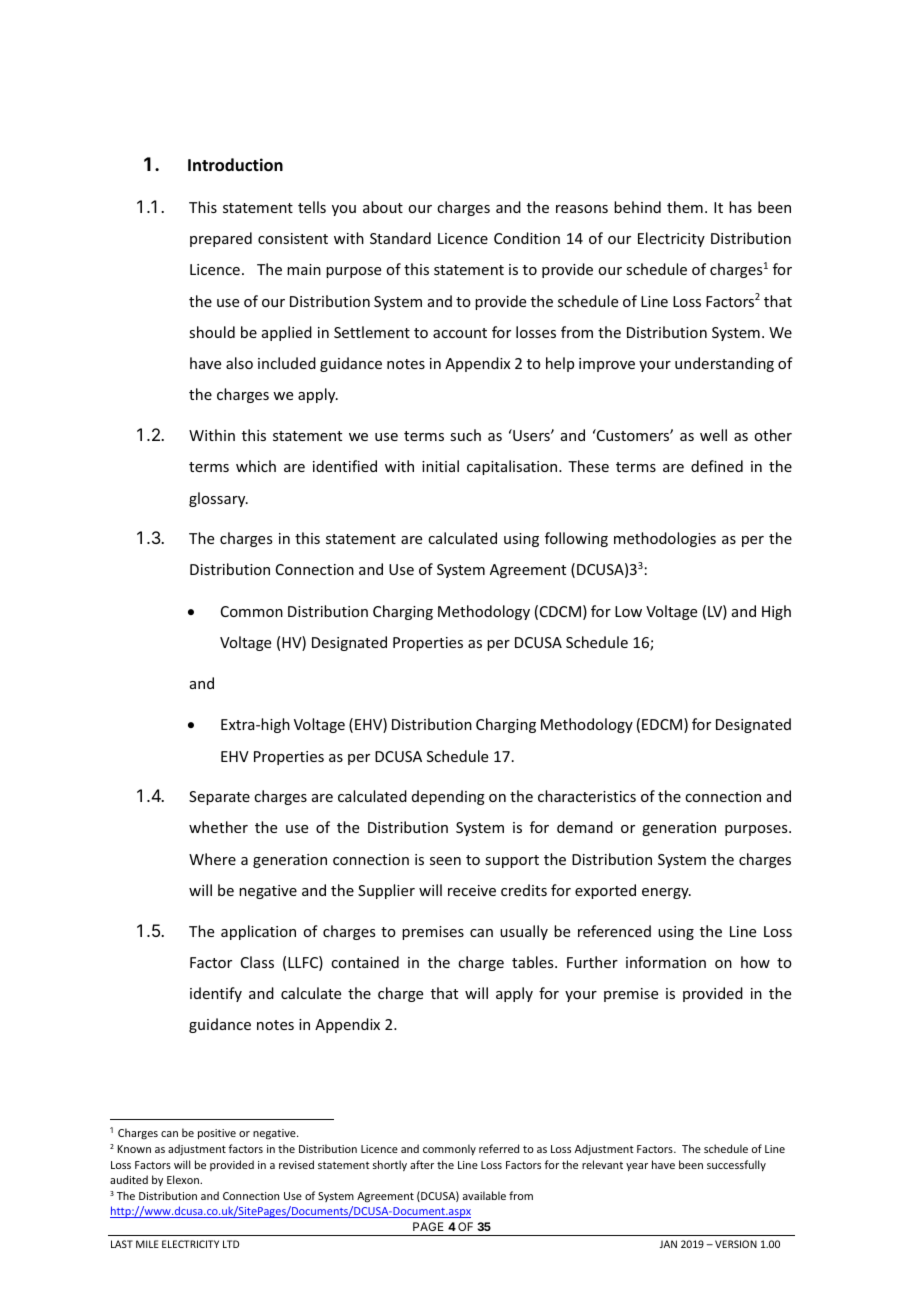 The width and height of the screenshot is (924, 1307). Describe the element at coordinates (219, 798) in the screenshot. I see `Separate` at that location.
